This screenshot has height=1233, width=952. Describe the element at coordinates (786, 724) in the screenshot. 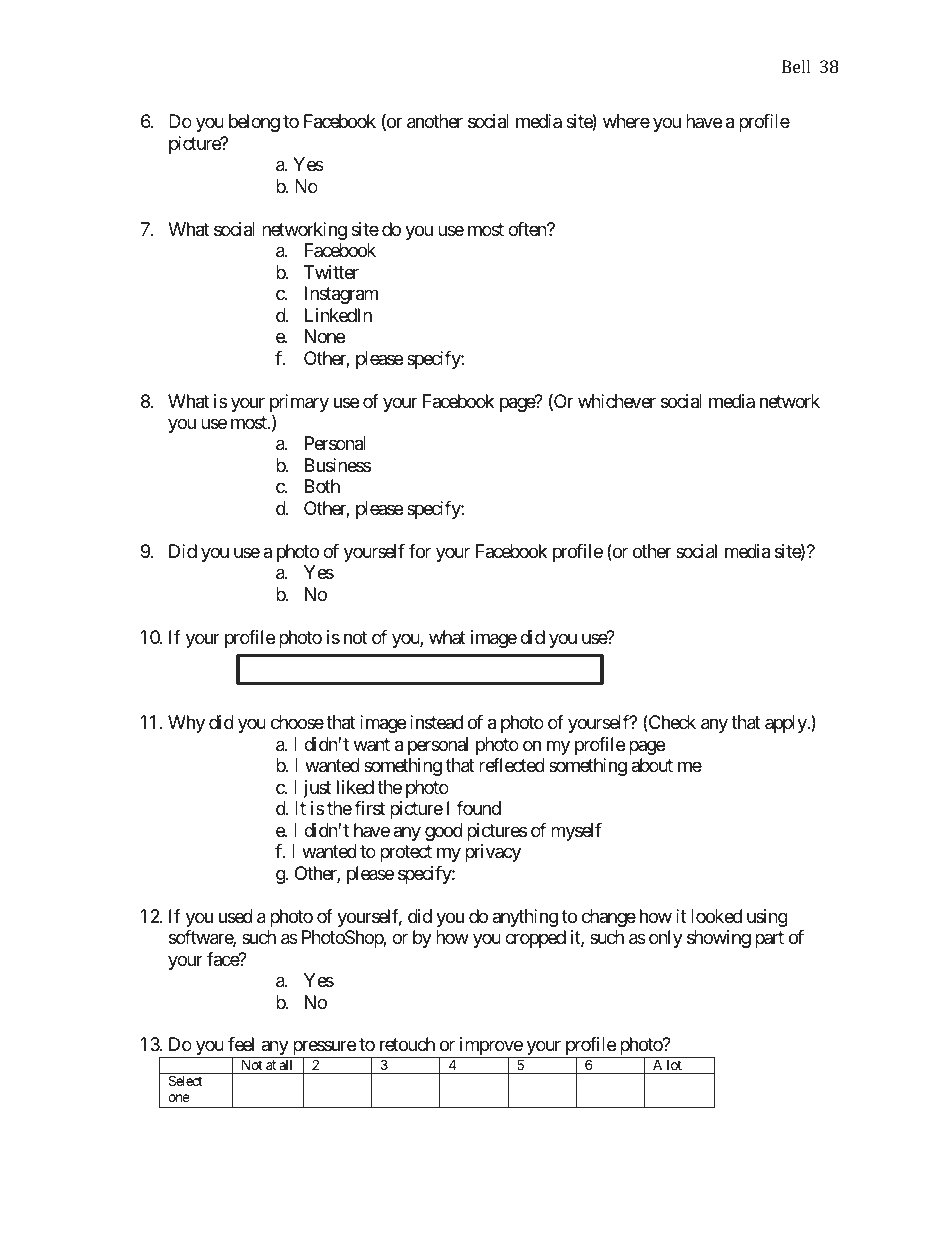

I see `apply` at that location.
